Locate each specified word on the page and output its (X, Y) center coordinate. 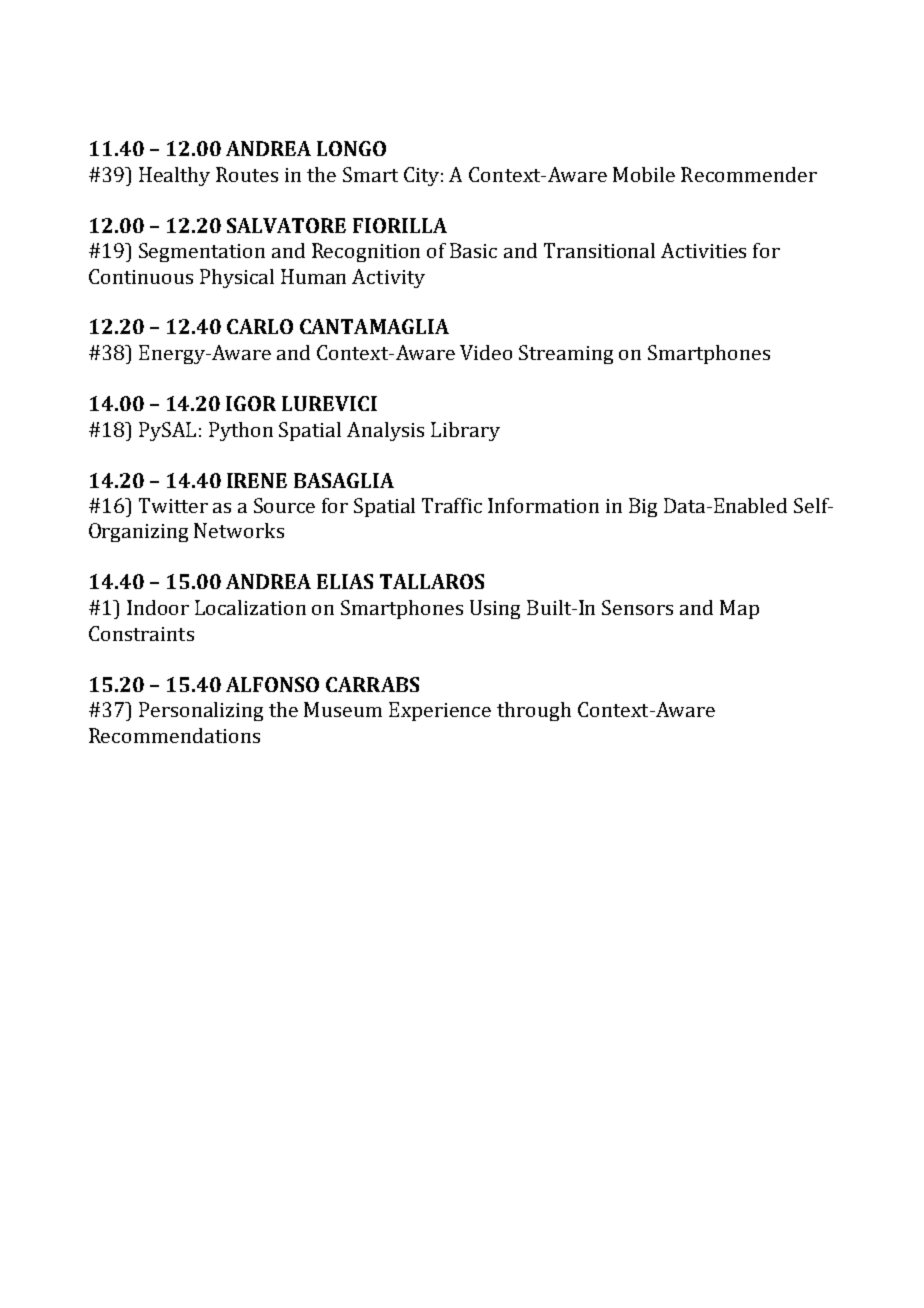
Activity (388, 278)
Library (465, 431)
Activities (703, 250)
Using (495, 609)
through (534, 711)
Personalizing (201, 711)
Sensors (637, 607)
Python (241, 431)
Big (643, 507)
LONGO (351, 148)
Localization (250, 607)
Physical (237, 278)
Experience (440, 711)
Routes (247, 174)
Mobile (644, 174)
